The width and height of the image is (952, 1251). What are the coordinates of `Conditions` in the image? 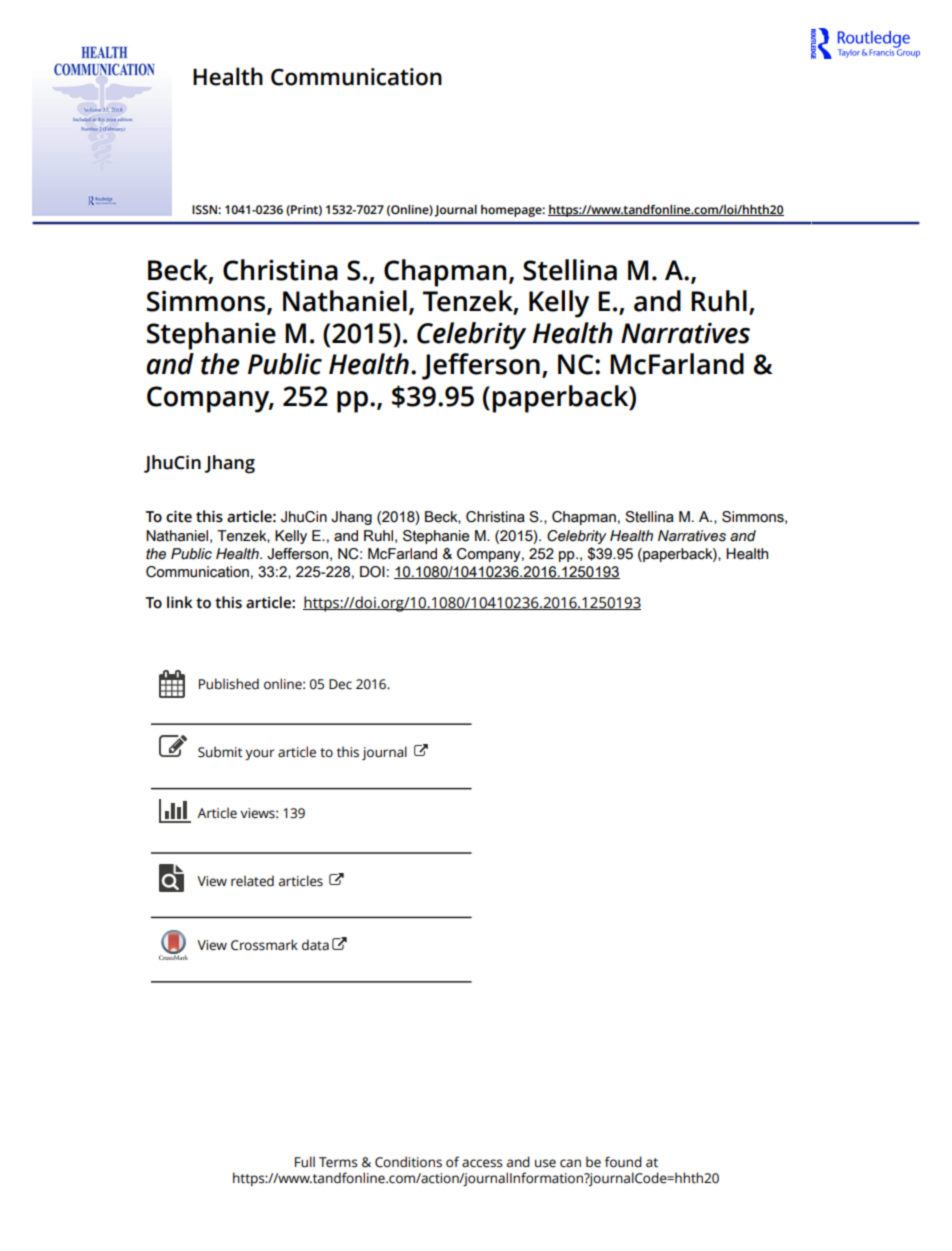 It's located at (408, 1162).
